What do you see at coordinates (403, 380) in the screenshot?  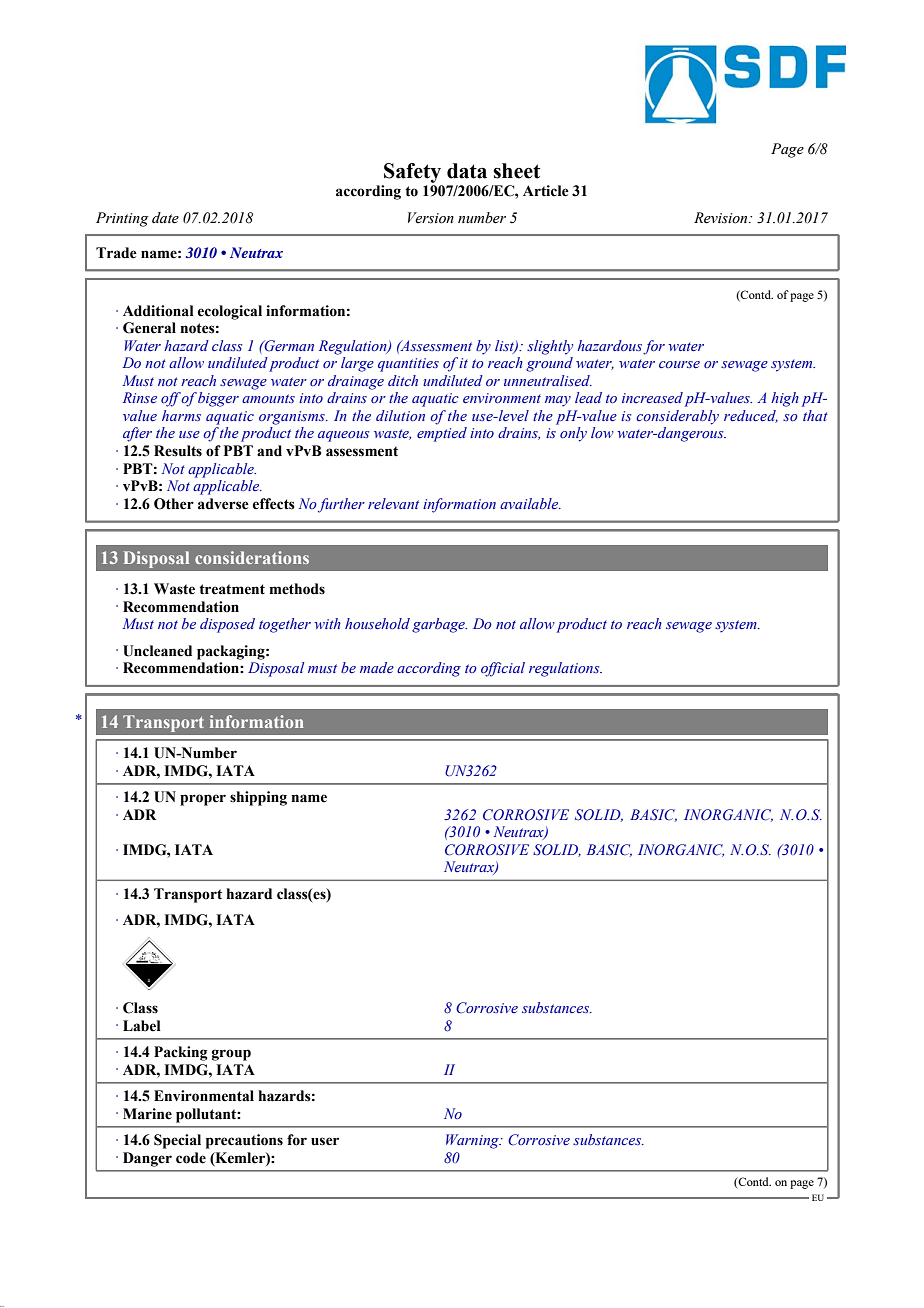 I see `ditch` at bounding box center [403, 380].
